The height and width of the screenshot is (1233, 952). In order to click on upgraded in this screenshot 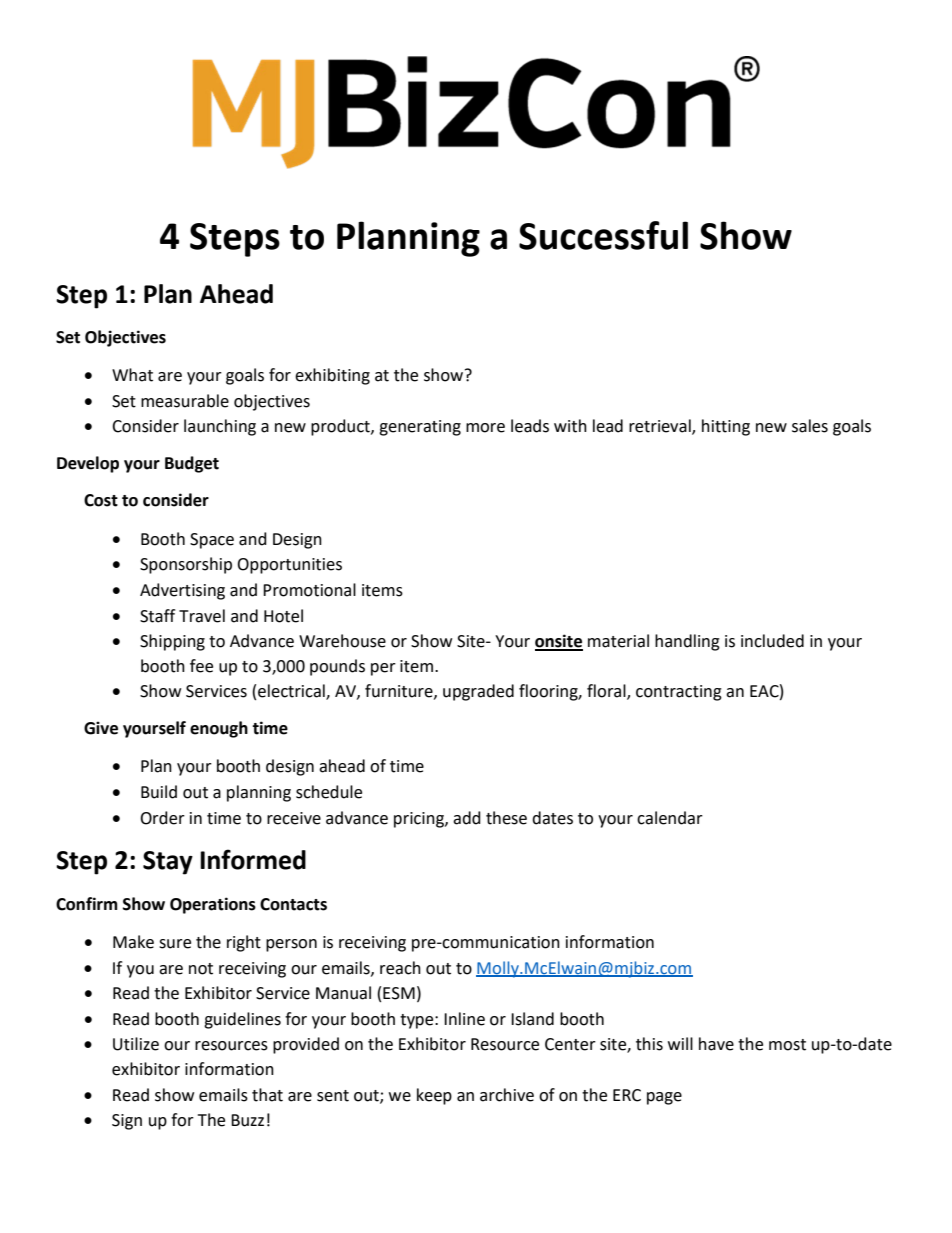, I will do `click(478, 692)`.
